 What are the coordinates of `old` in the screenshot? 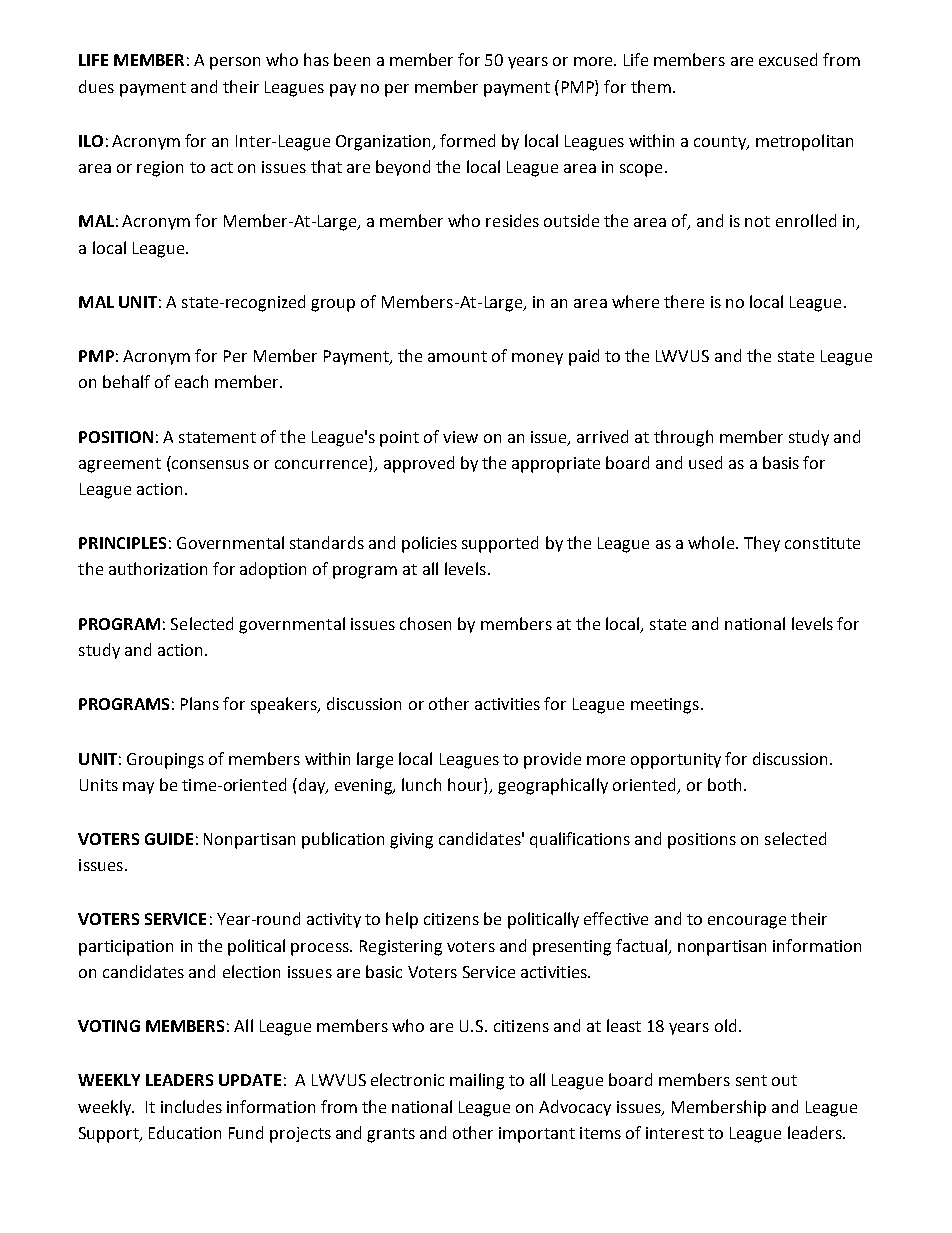 It's located at (725, 1025).
